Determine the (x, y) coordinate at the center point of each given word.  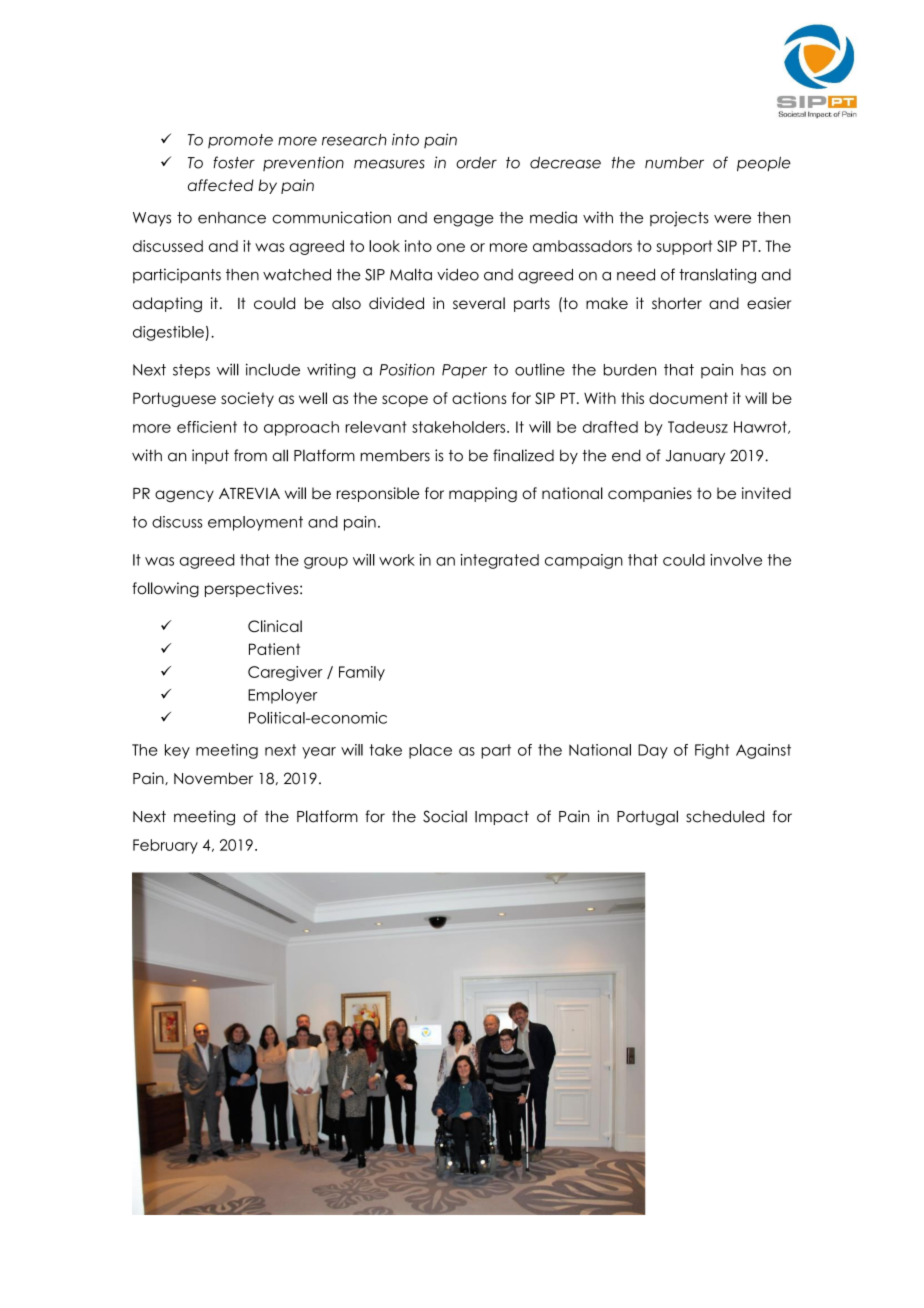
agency (184, 496)
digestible (168, 333)
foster (234, 162)
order (476, 162)
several (479, 303)
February (165, 846)
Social (445, 816)
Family (362, 673)
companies (650, 494)
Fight (712, 751)
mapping (483, 494)
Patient (274, 649)
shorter (677, 303)
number (674, 163)
